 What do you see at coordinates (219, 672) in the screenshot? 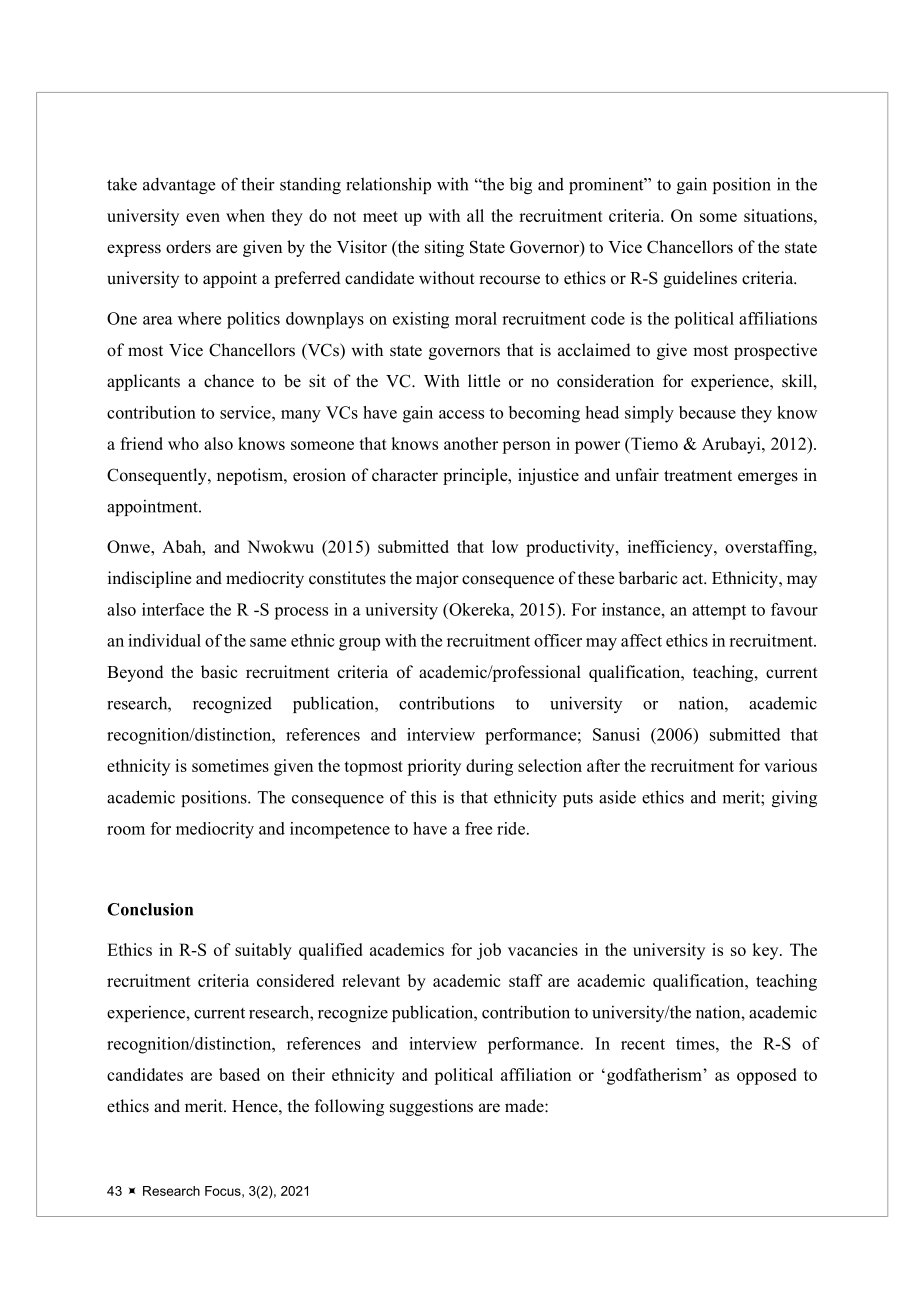
I see `basic` at bounding box center [219, 672].
